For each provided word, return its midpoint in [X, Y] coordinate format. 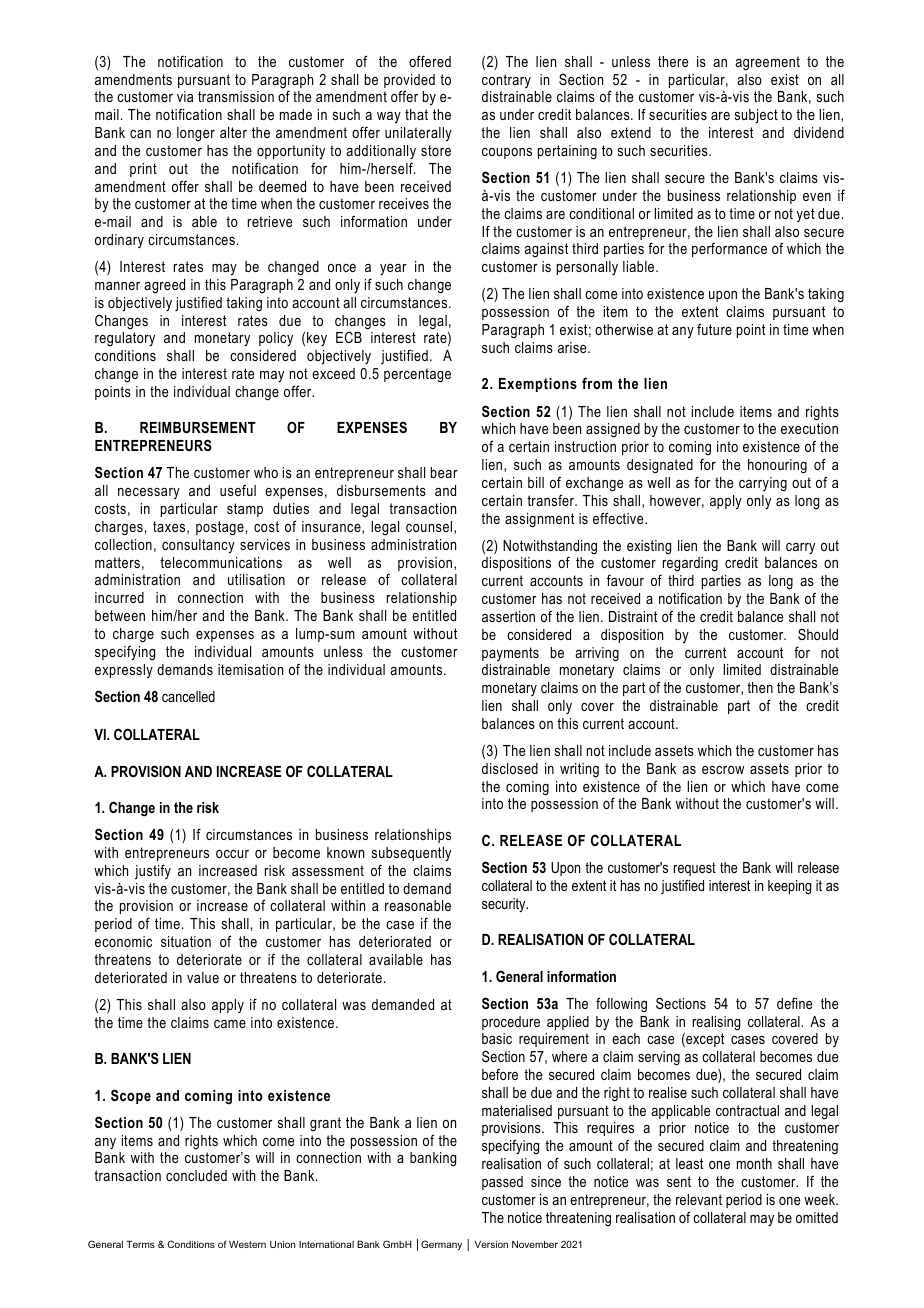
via [185, 96]
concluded [196, 1175]
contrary [506, 81]
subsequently [411, 854]
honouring [777, 466]
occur [232, 854]
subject [756, 116]
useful [238, 490]
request [695, 869]
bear [444, 472]
